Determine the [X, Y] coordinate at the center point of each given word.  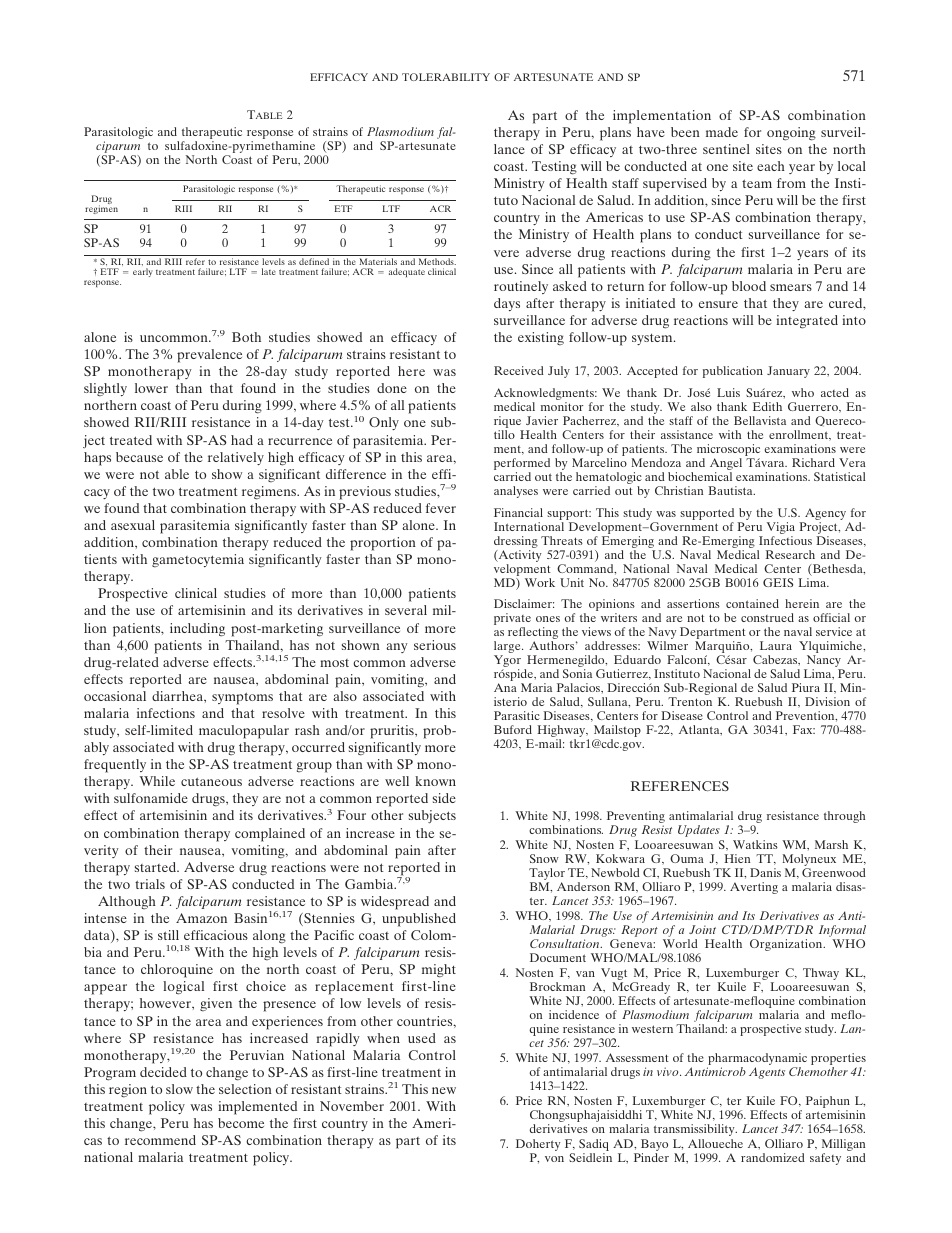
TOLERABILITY [446, 77]
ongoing [791, 134]
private [512, 620]
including [197, 630]
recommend [160, 1140]
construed [767, 617]
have [651, 132]
